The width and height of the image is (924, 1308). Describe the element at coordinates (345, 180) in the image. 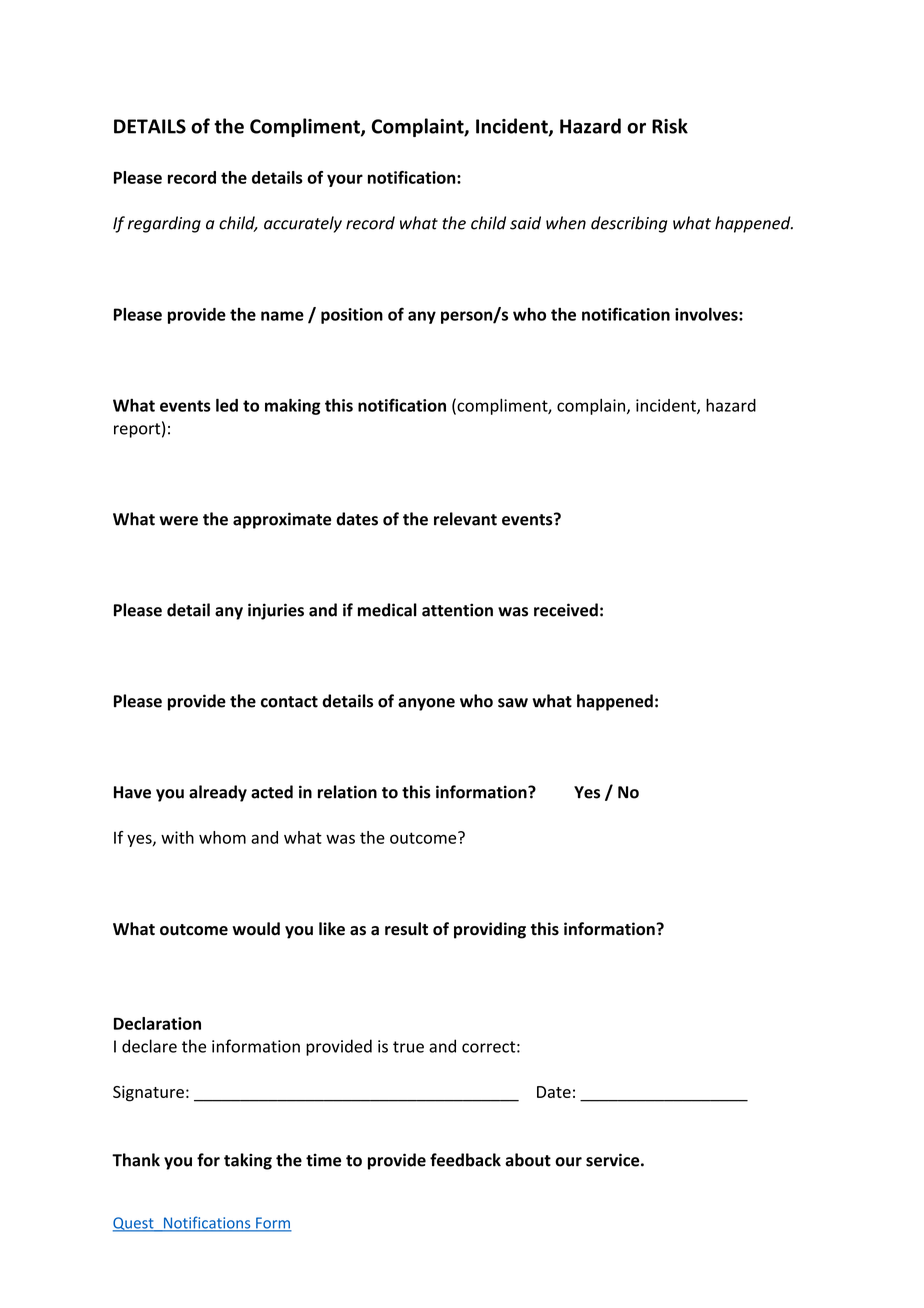

I see `your` at that location.
